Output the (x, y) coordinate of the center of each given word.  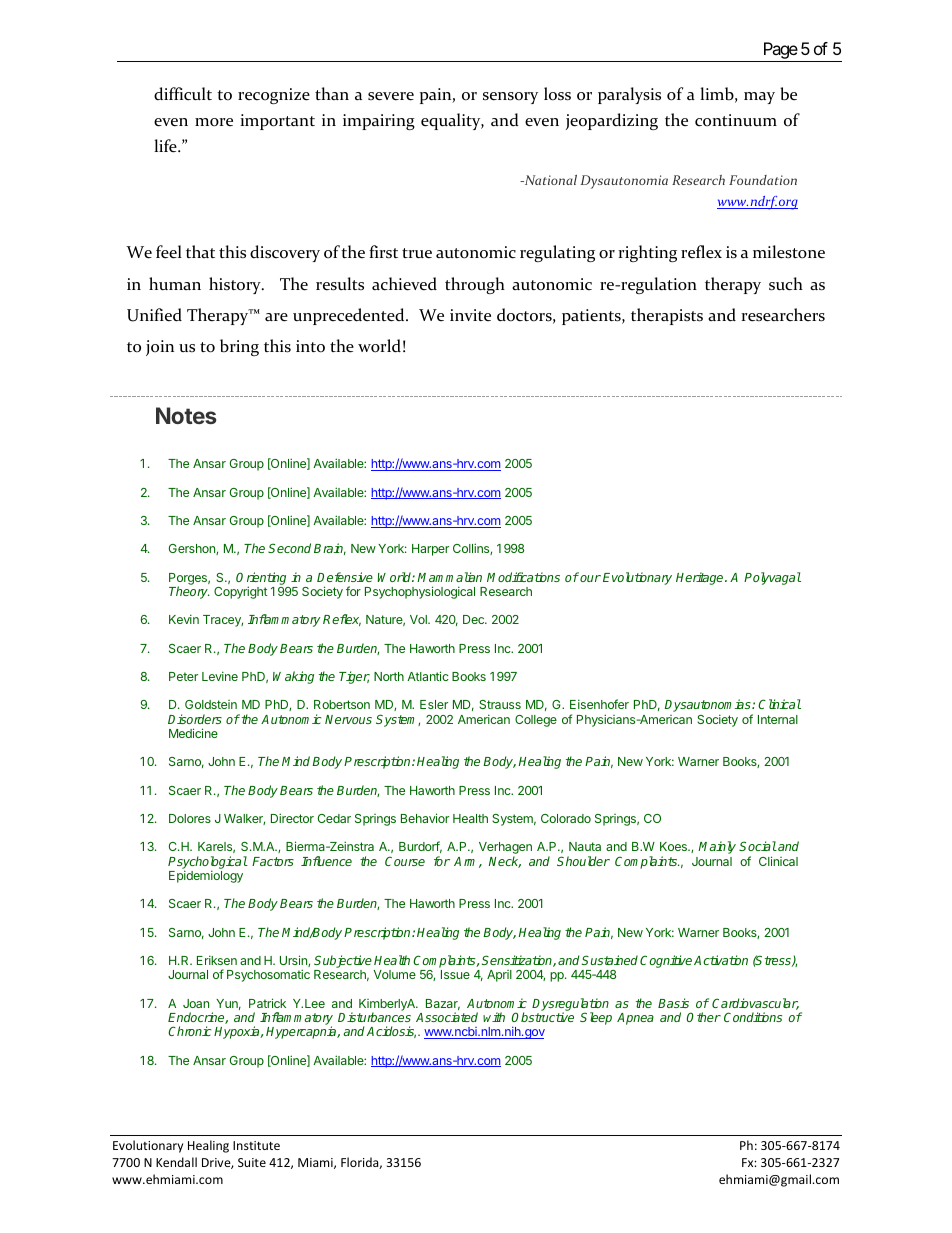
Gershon (193, 549)
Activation (721, 960)
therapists (667, 316)
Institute (256, 1145)
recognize (274, 96)
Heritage (701, 578)
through (475, 285)
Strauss (500, 704)
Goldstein (211, 704)
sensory (510, 98)
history (236, 285)
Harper (430, 550)
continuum (736, 120)
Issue (455, 974)
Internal (778, 719)
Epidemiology (206, 876)
